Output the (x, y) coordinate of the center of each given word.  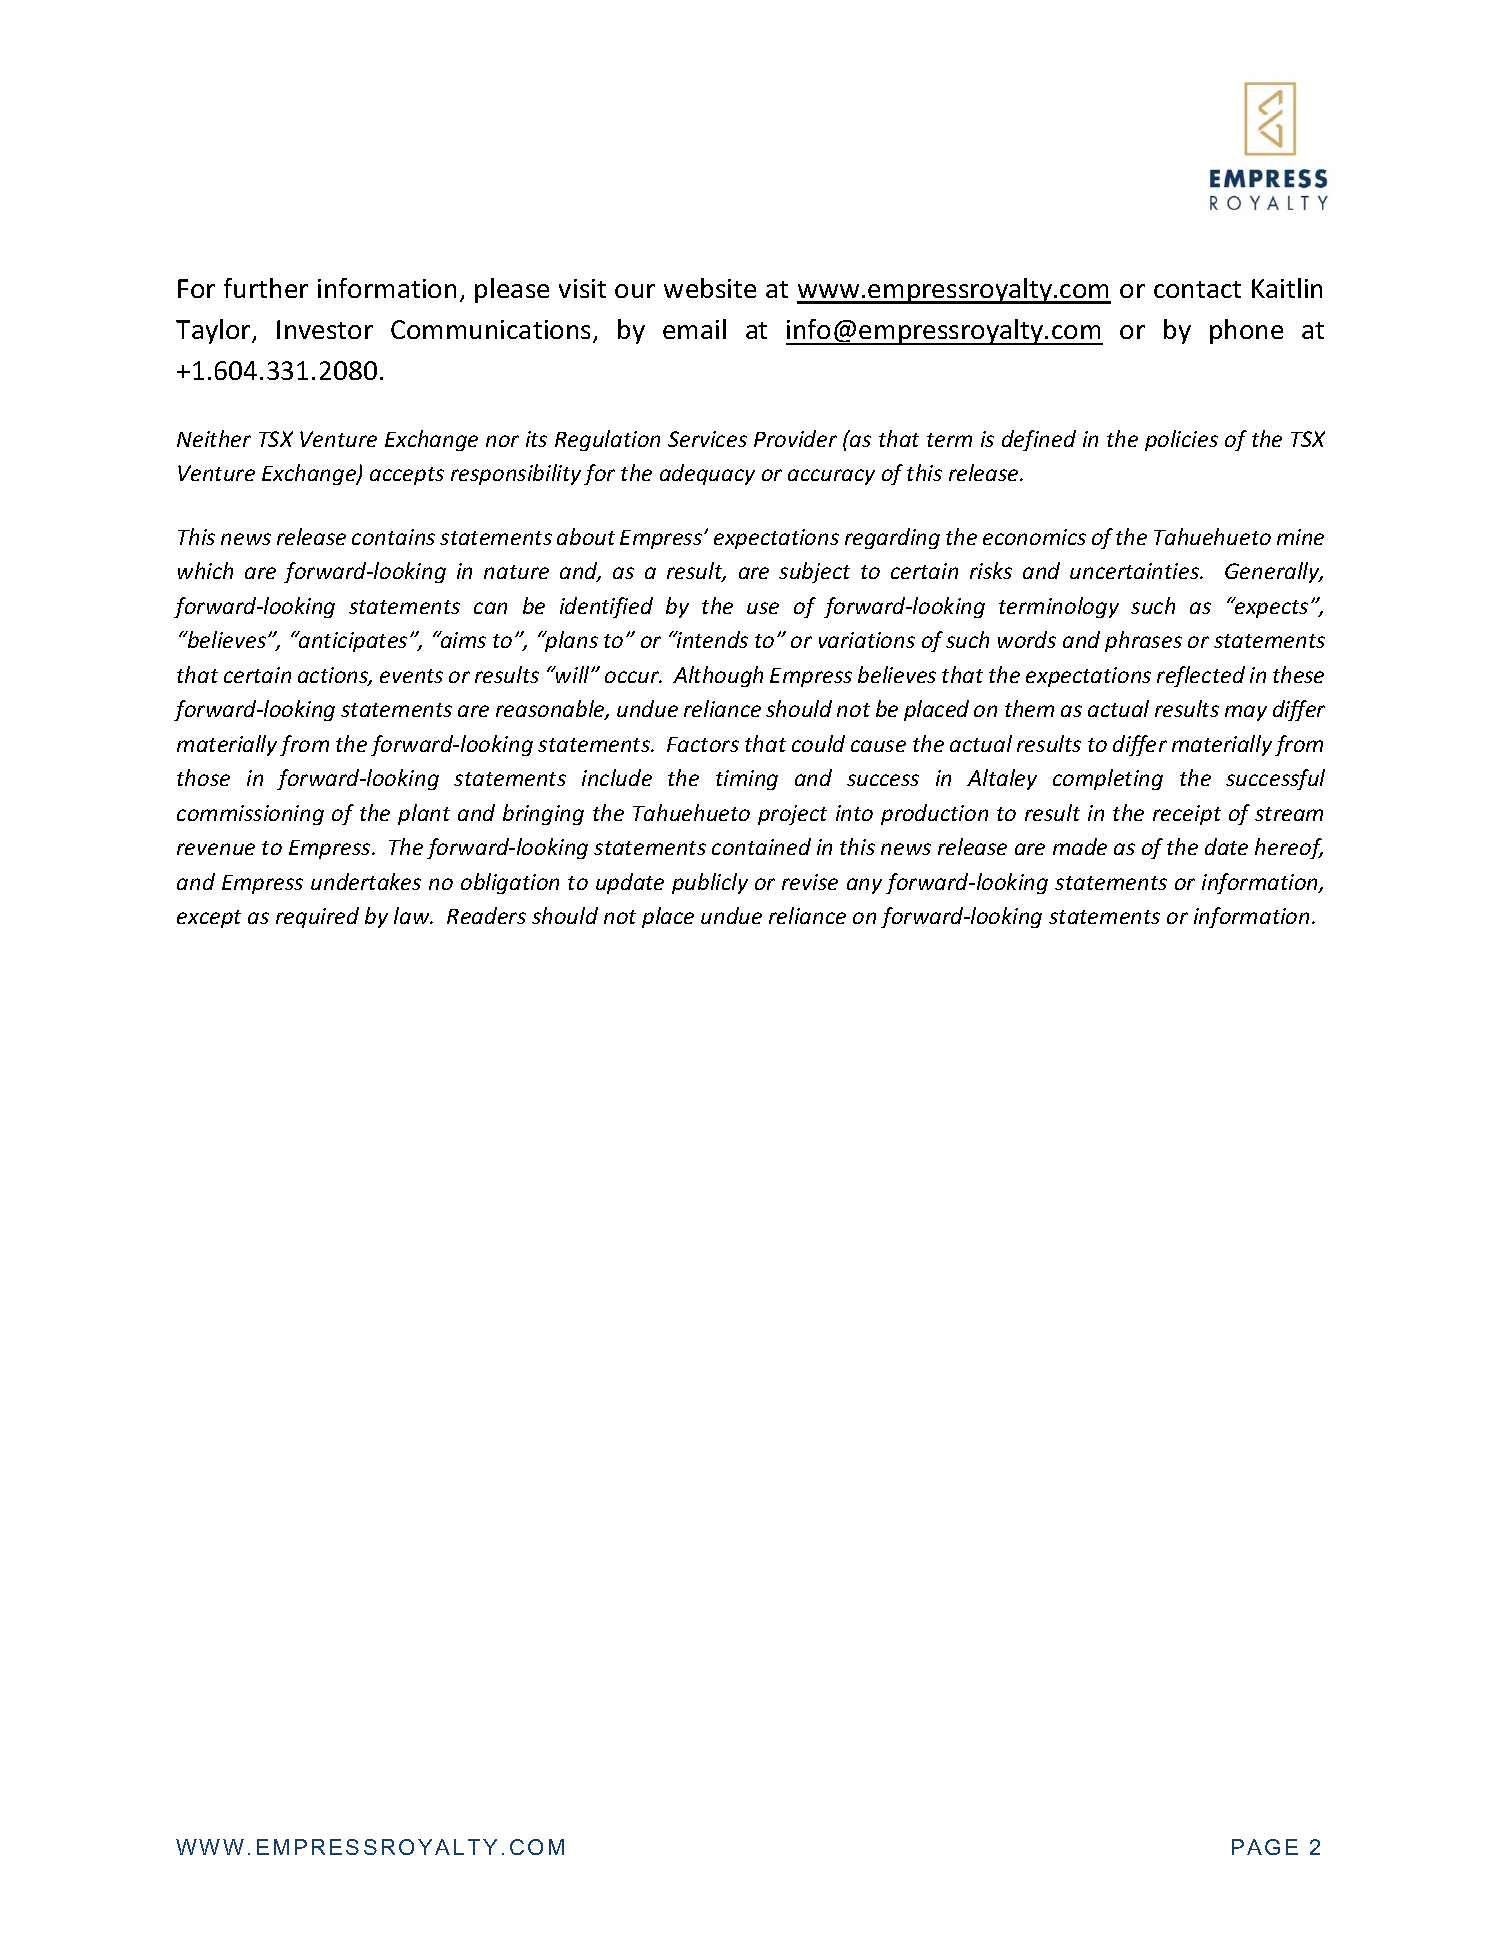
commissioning (250, 815)
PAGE (1265, 1847)
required (317, 917)
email (694, 329)
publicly (710, 883)
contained (761, 846)
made (1080, 846)
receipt (1187, 815)
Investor (325, 329)
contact (1197, 289)
